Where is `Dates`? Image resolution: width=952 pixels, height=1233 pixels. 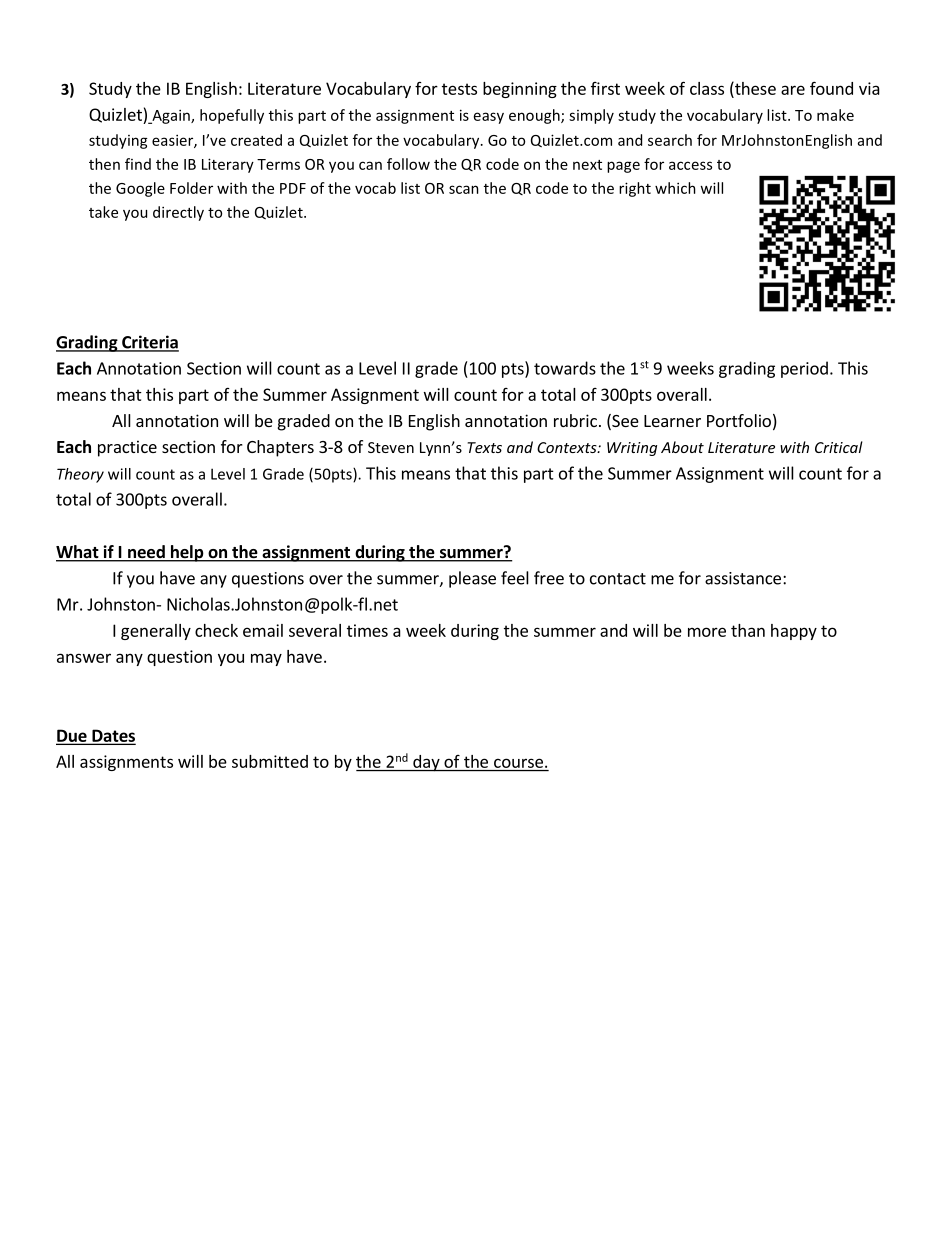 Dates is located at coordinates (113, 736).
